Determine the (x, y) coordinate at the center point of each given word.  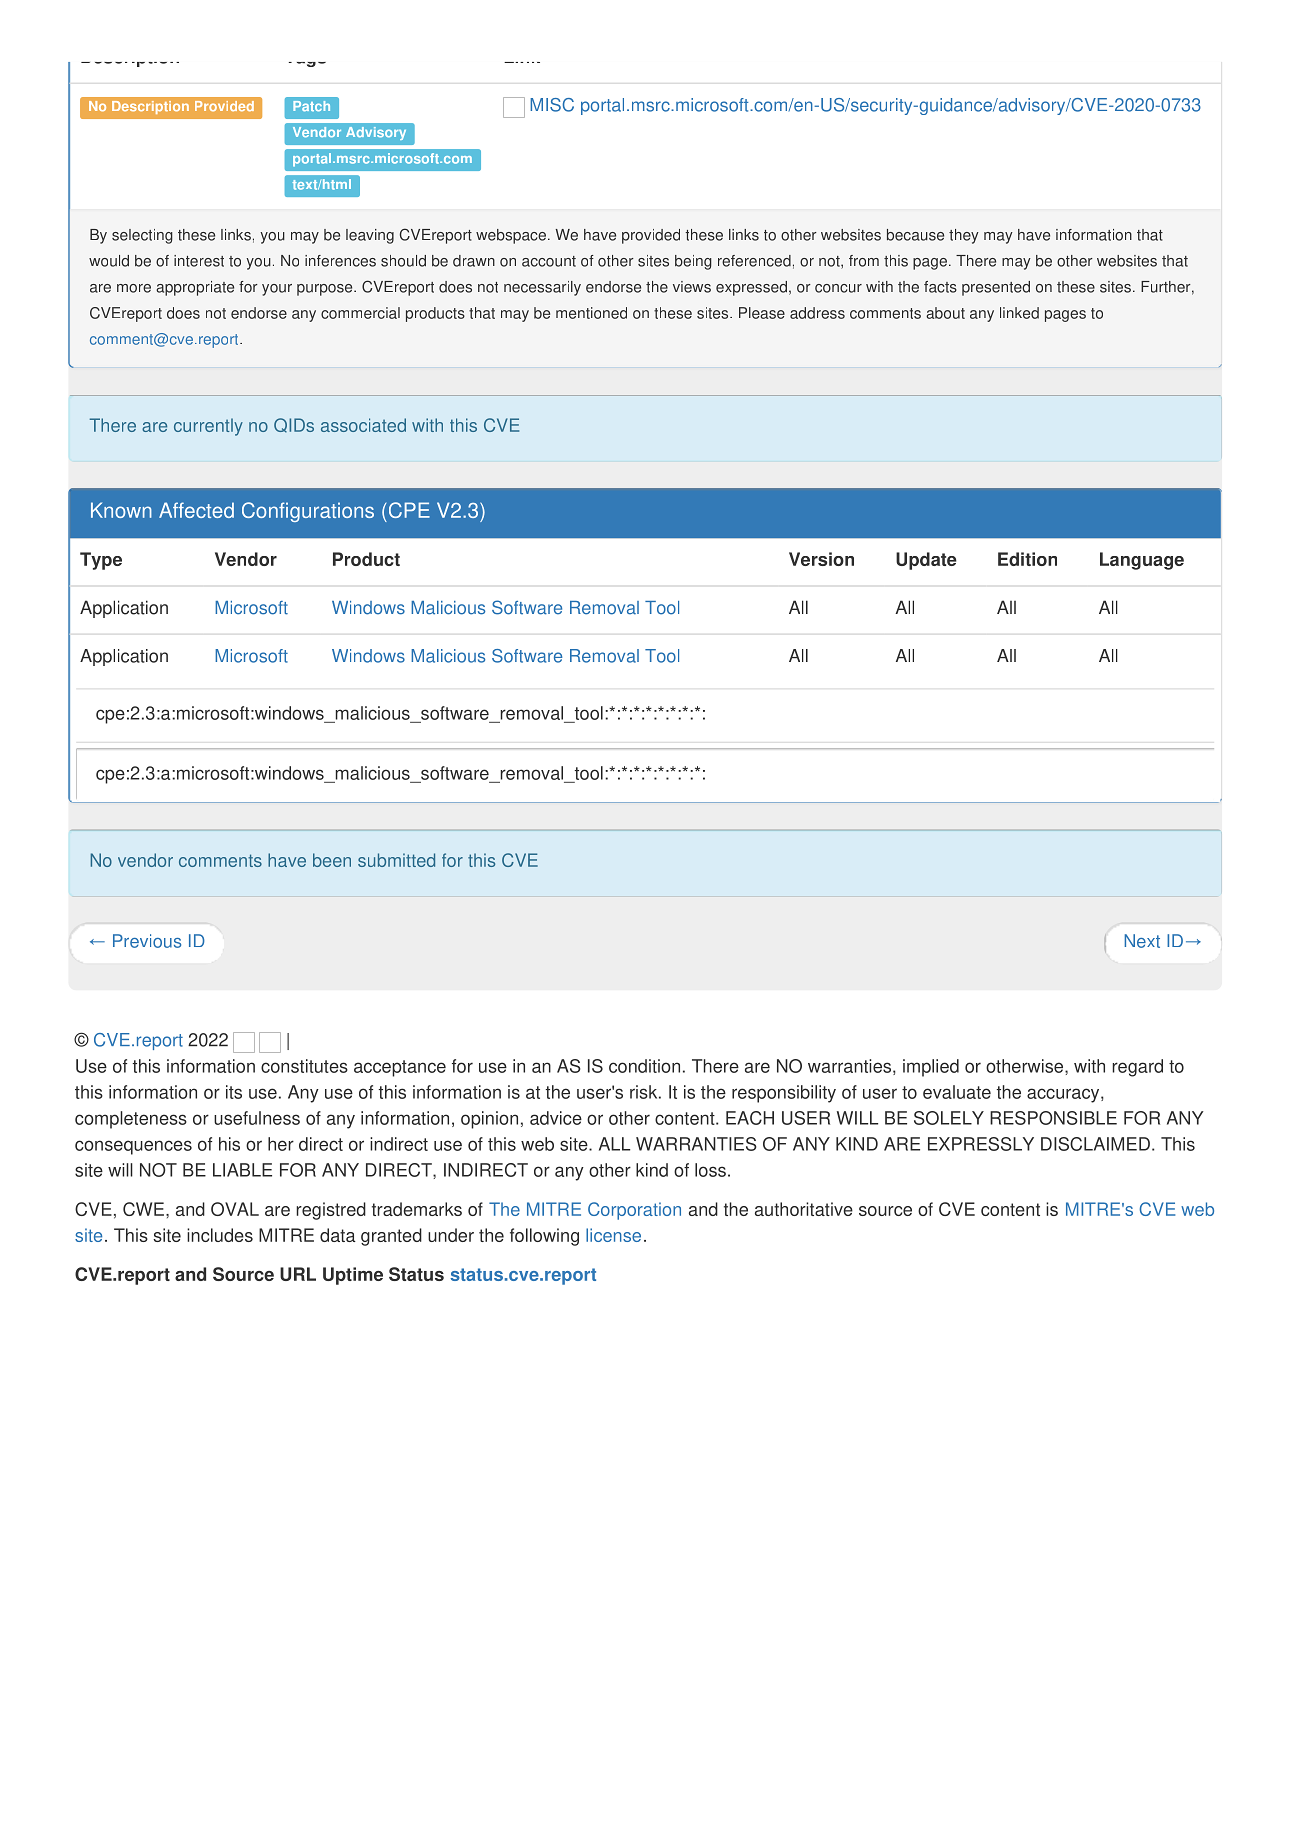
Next (1142, 941)
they (964, 236)
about (945, 313)
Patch (311, 106)
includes (220, 1235)
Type (101, 561)
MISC (552, 105)
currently (208, 427)
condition (644, 1066)
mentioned (591, 313)
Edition (1027, 559)
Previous (147, 941)
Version (821, 559)
